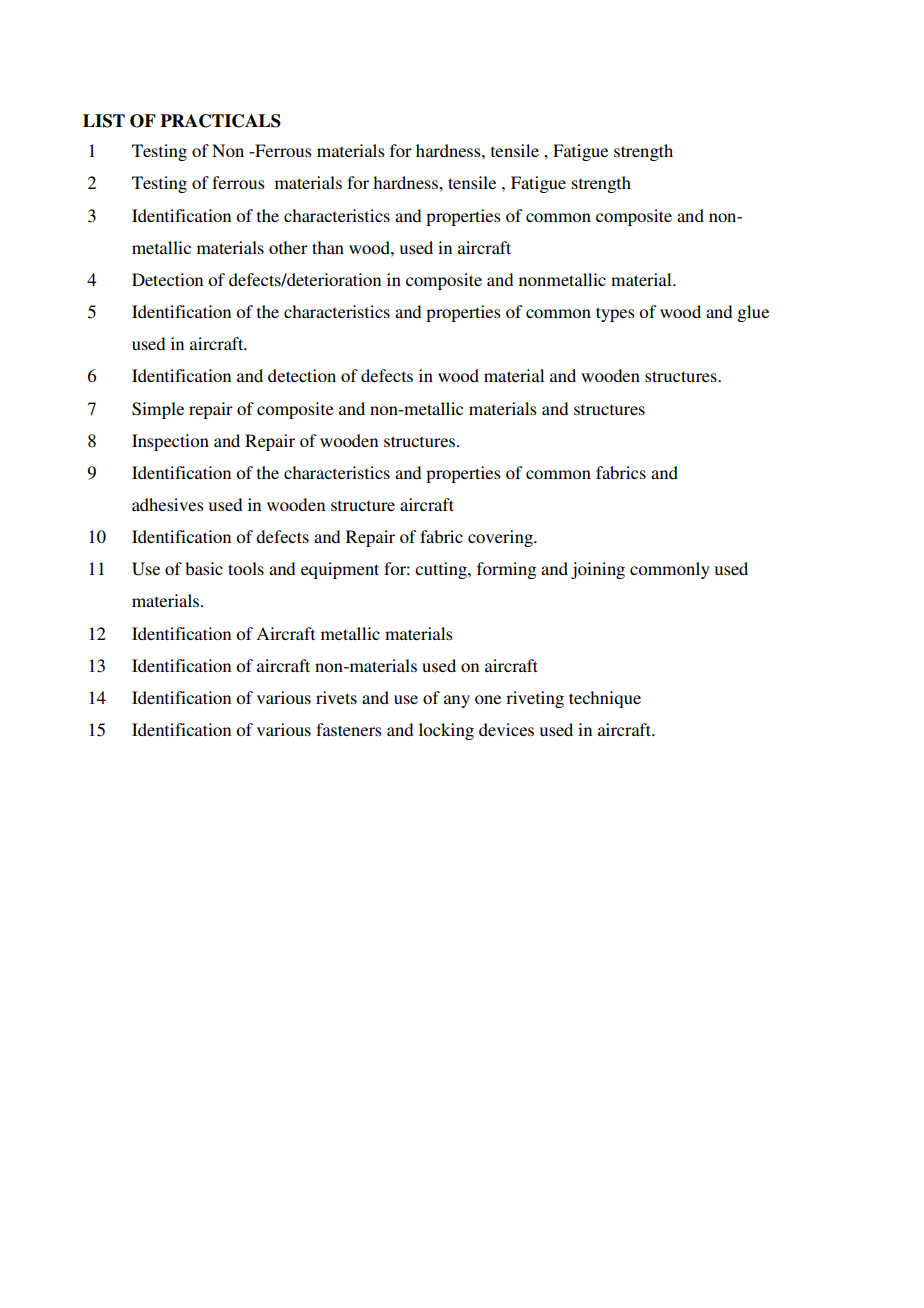 Image resolution: width=924 pixels, height=1308 pixels. I want to click on types, so click(615, 314).
